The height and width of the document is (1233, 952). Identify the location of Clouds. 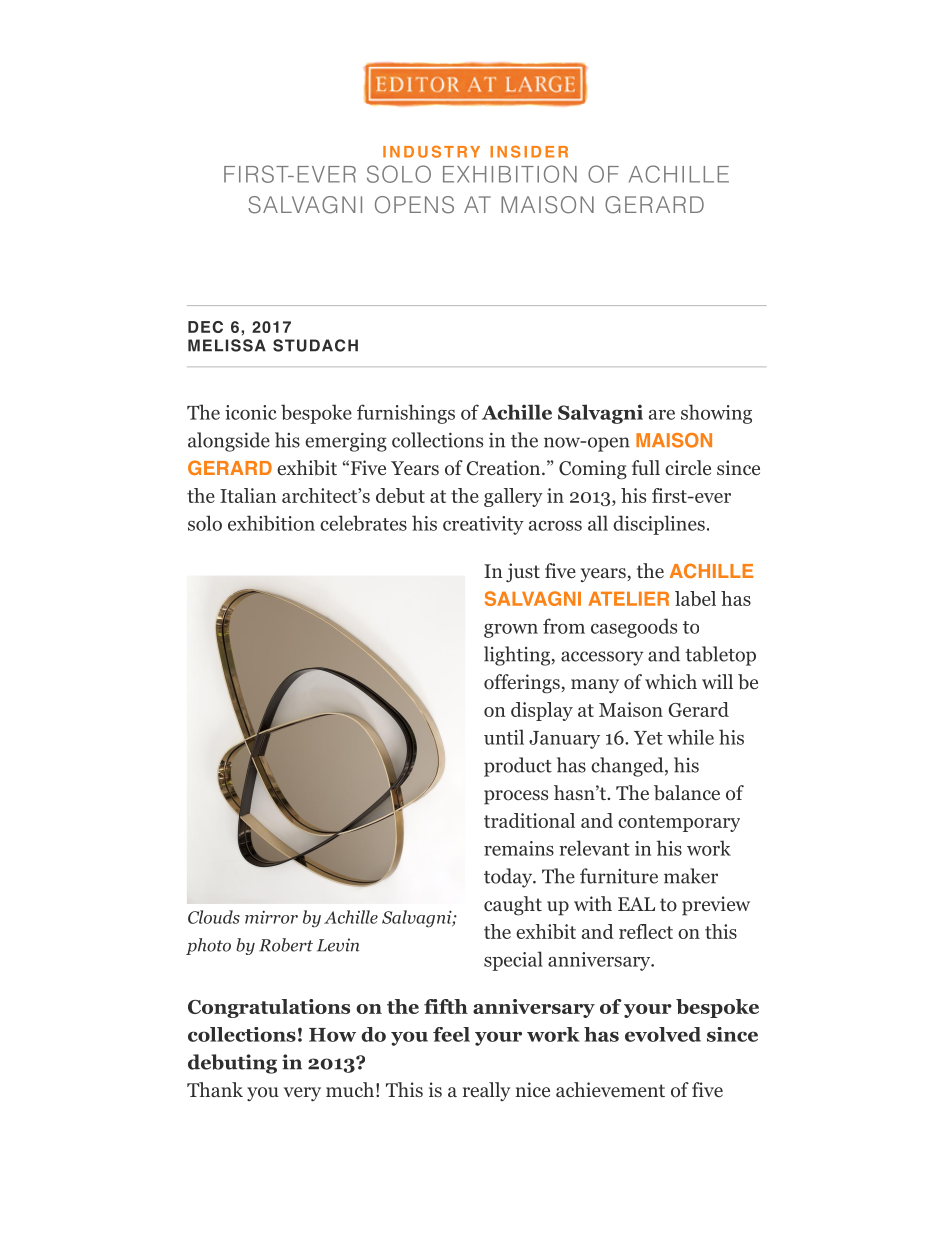
(214, 917).
